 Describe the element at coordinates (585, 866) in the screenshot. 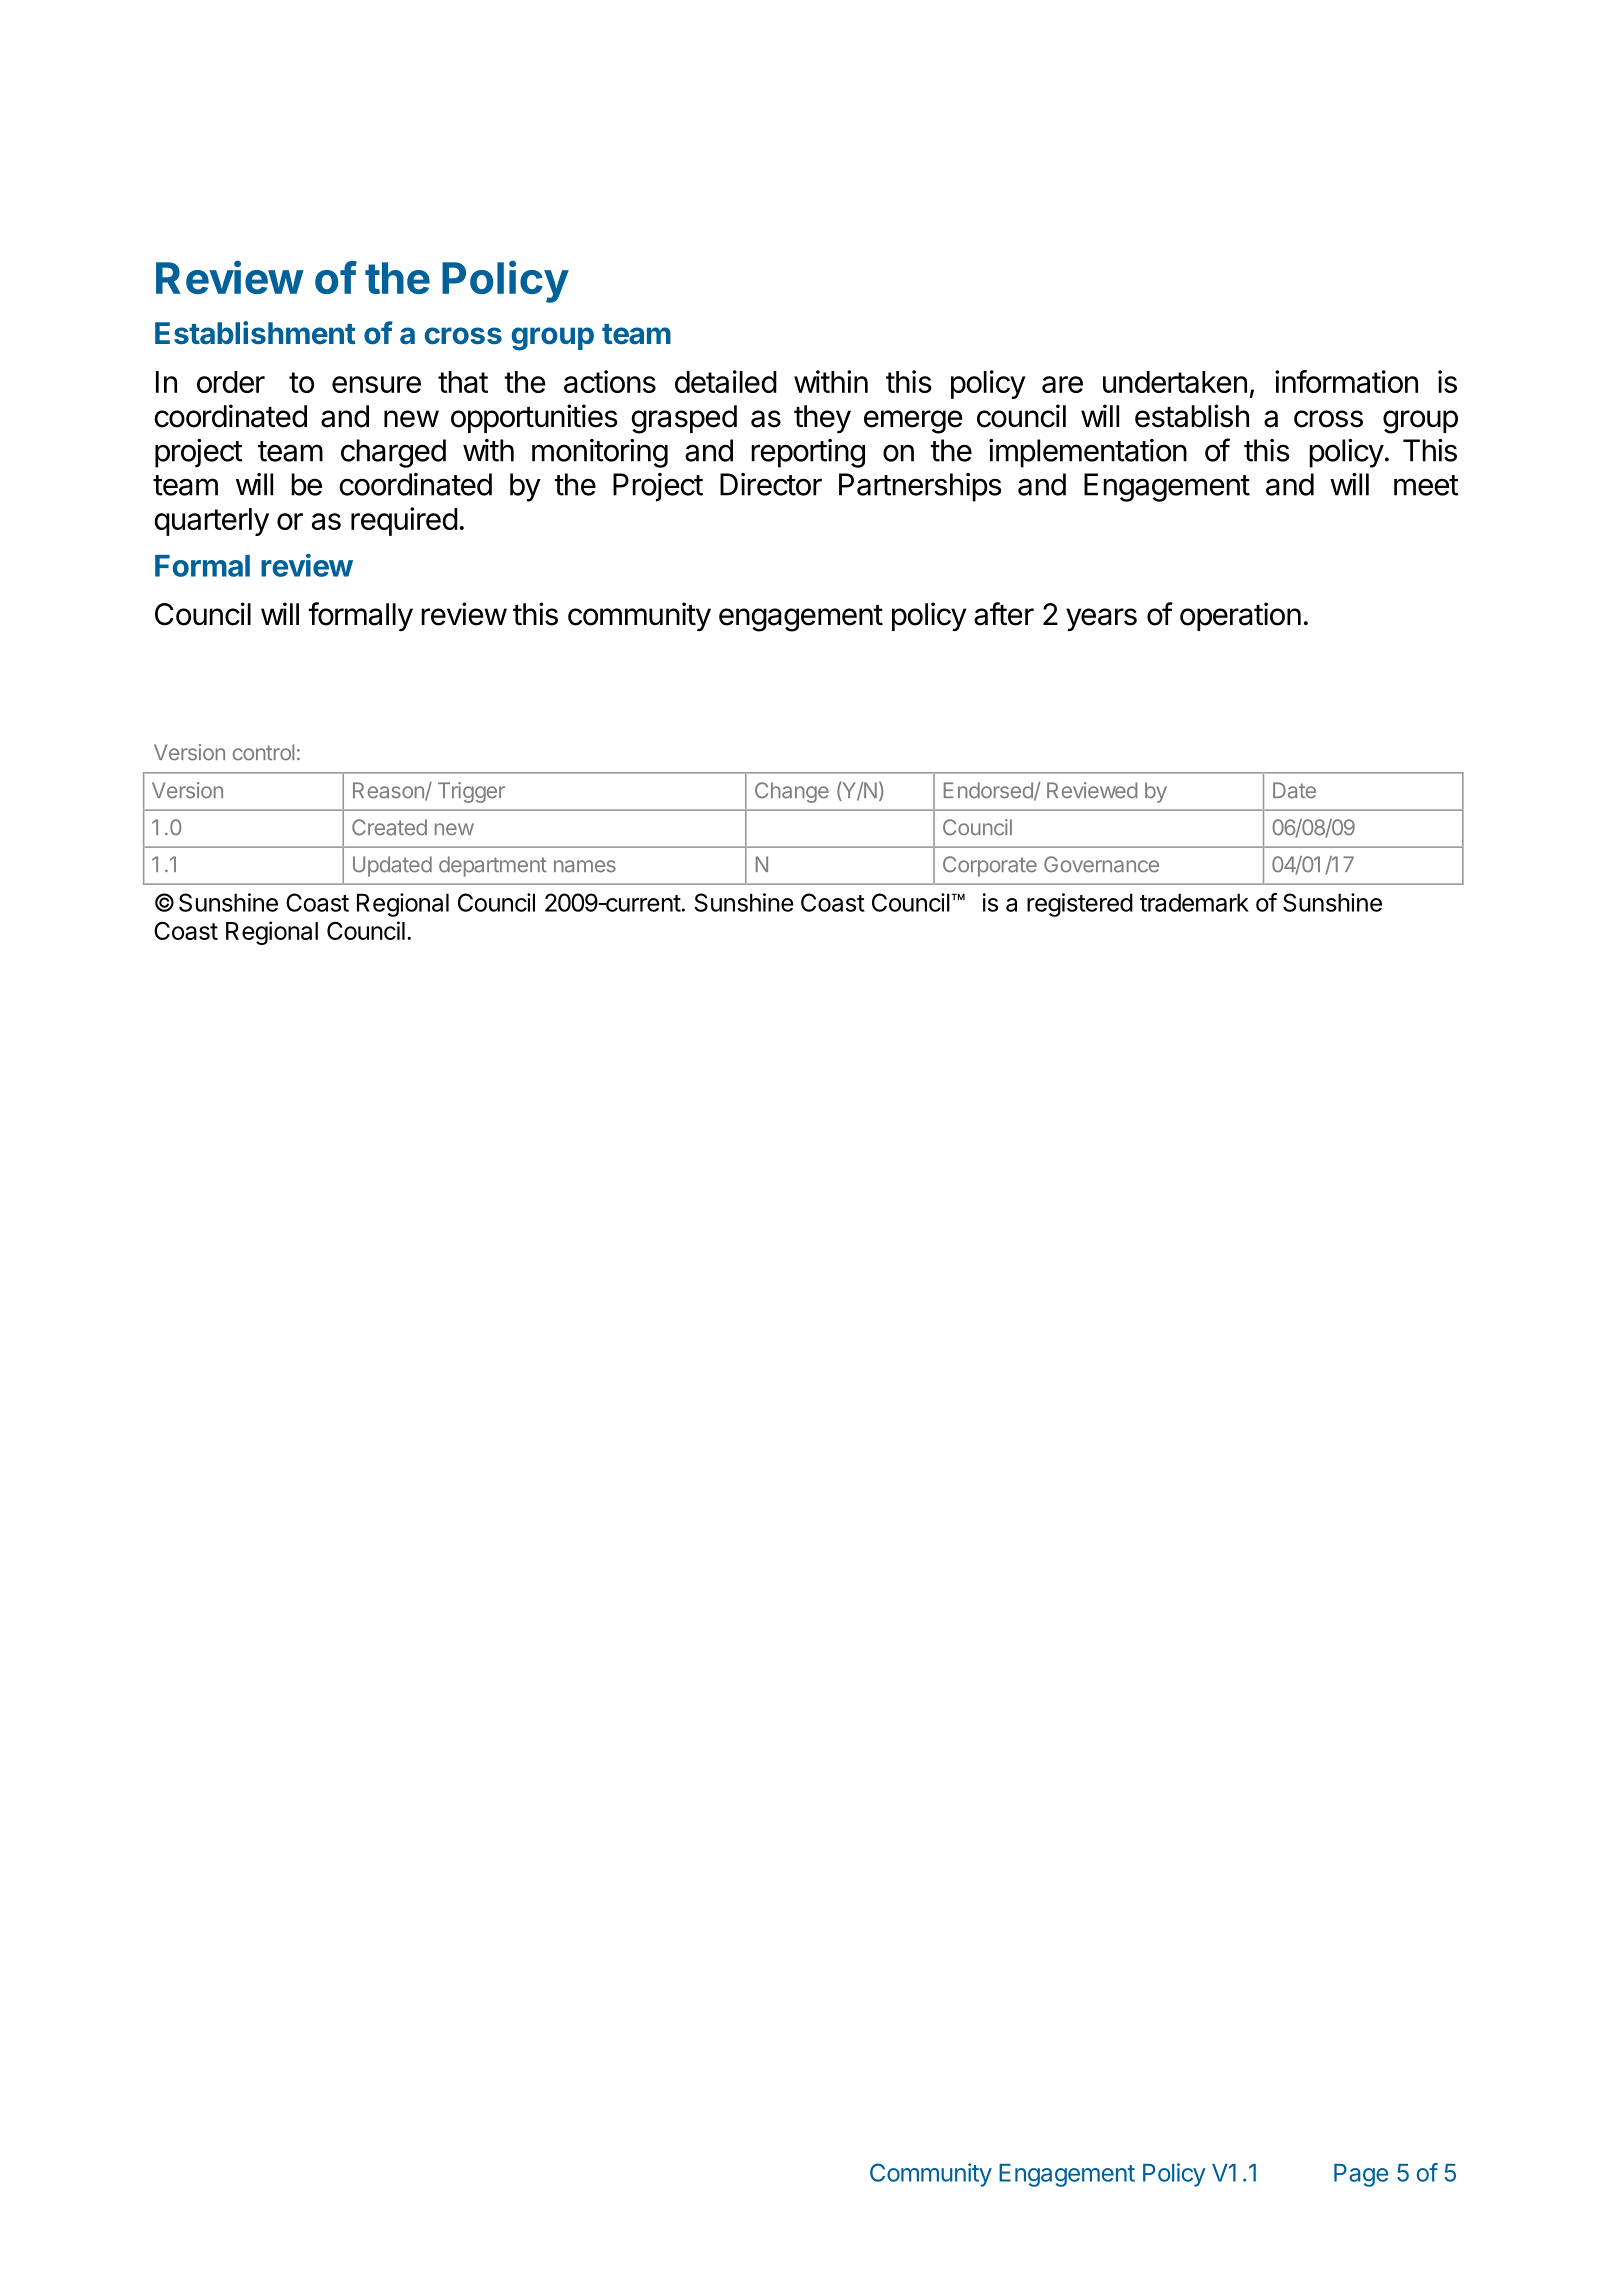

I see `names` at that location.
